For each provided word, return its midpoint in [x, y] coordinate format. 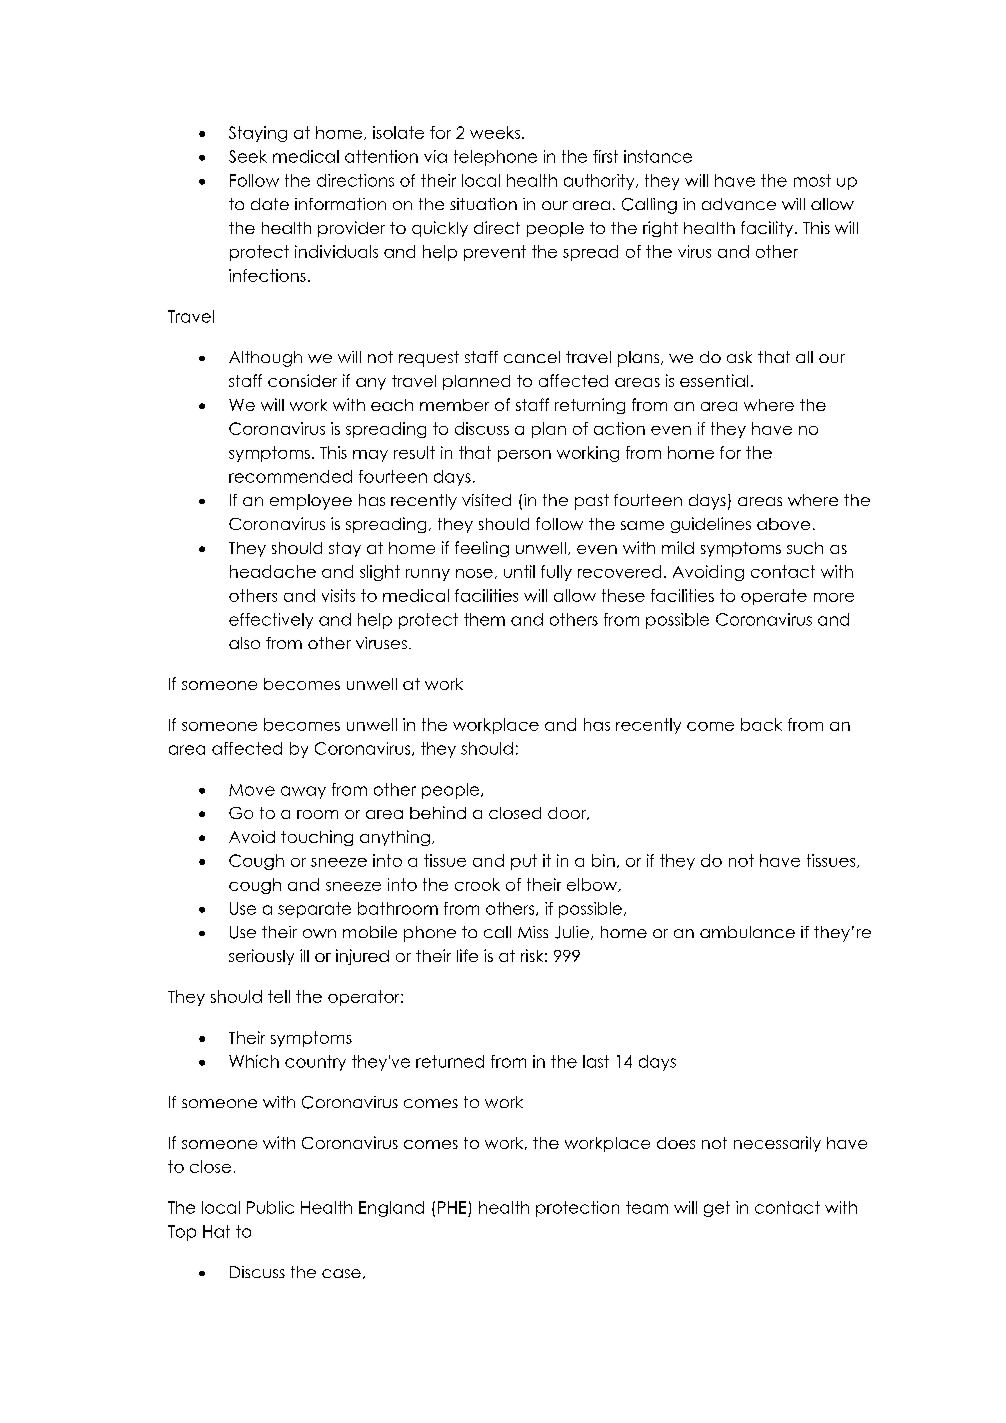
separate [314, 910]
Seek [248, 156]
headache [273, 571]
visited [486, 500]
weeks [496, 132]
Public [270, 1207]
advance [739, 204]
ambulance [747, 932]
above [783, 524]
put [524, 862]
